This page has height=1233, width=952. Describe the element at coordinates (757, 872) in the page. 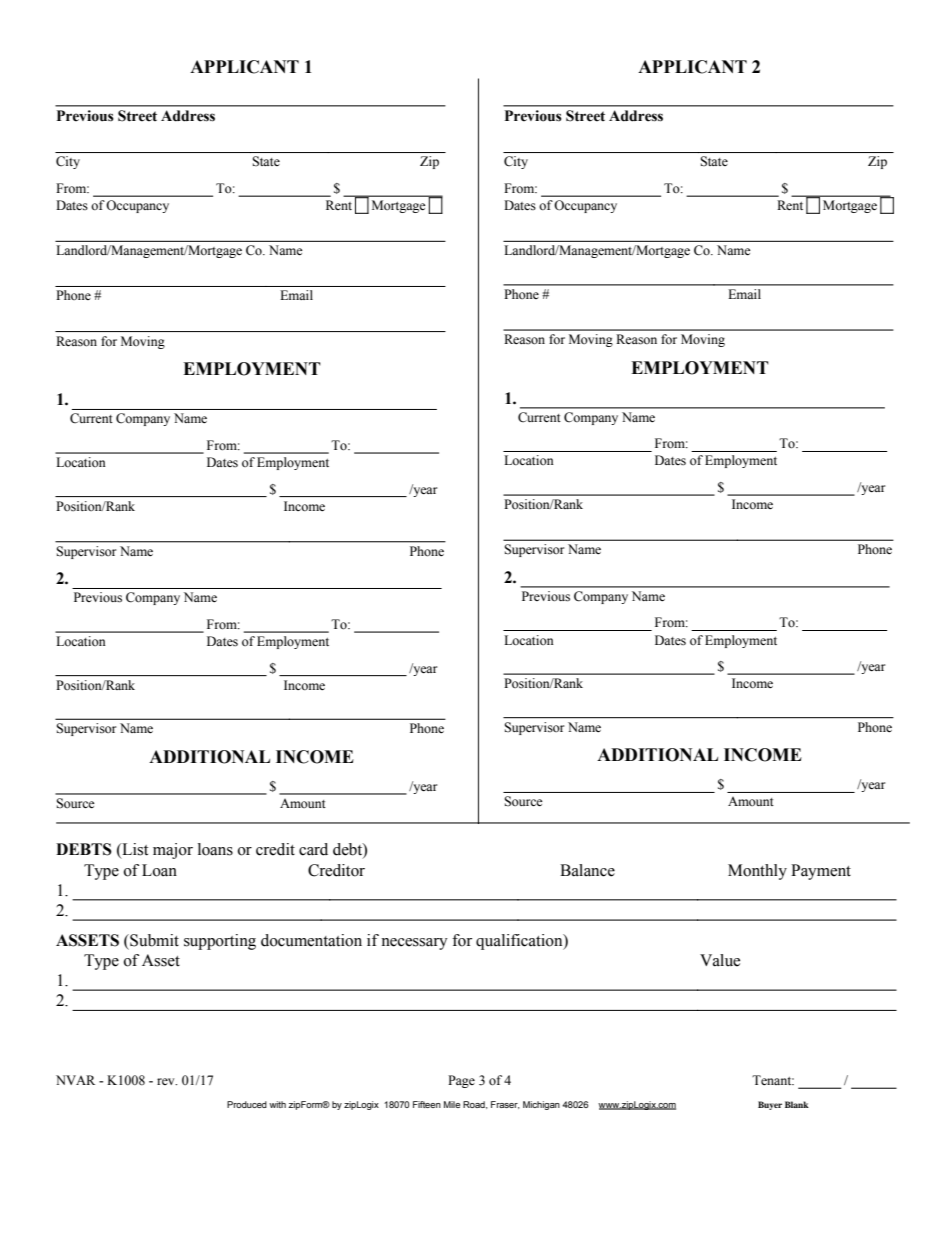

I see `Monthly` at that location.
